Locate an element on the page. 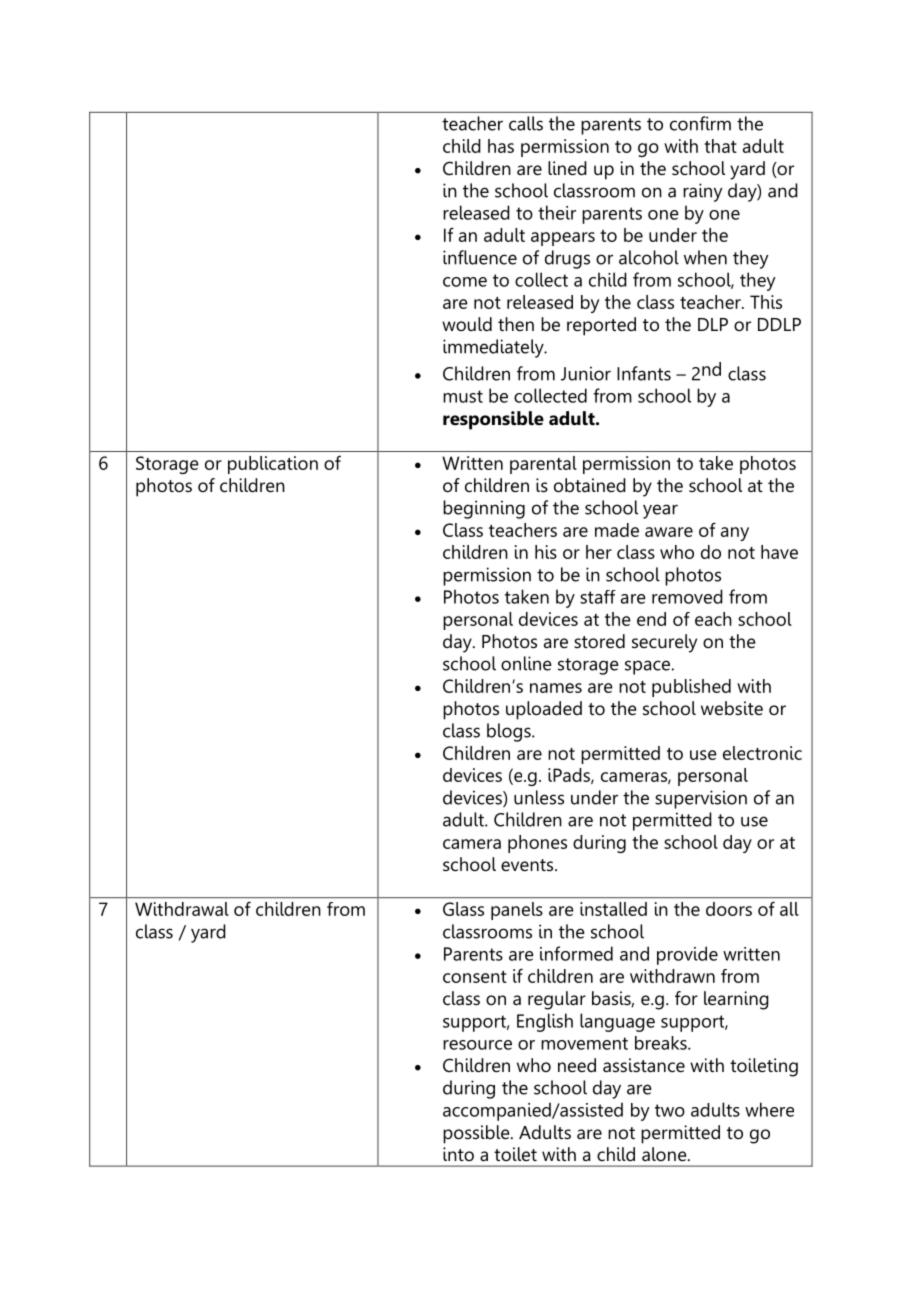 This page has width=924, height=1308. removed is located at coordinates (687, 596).
